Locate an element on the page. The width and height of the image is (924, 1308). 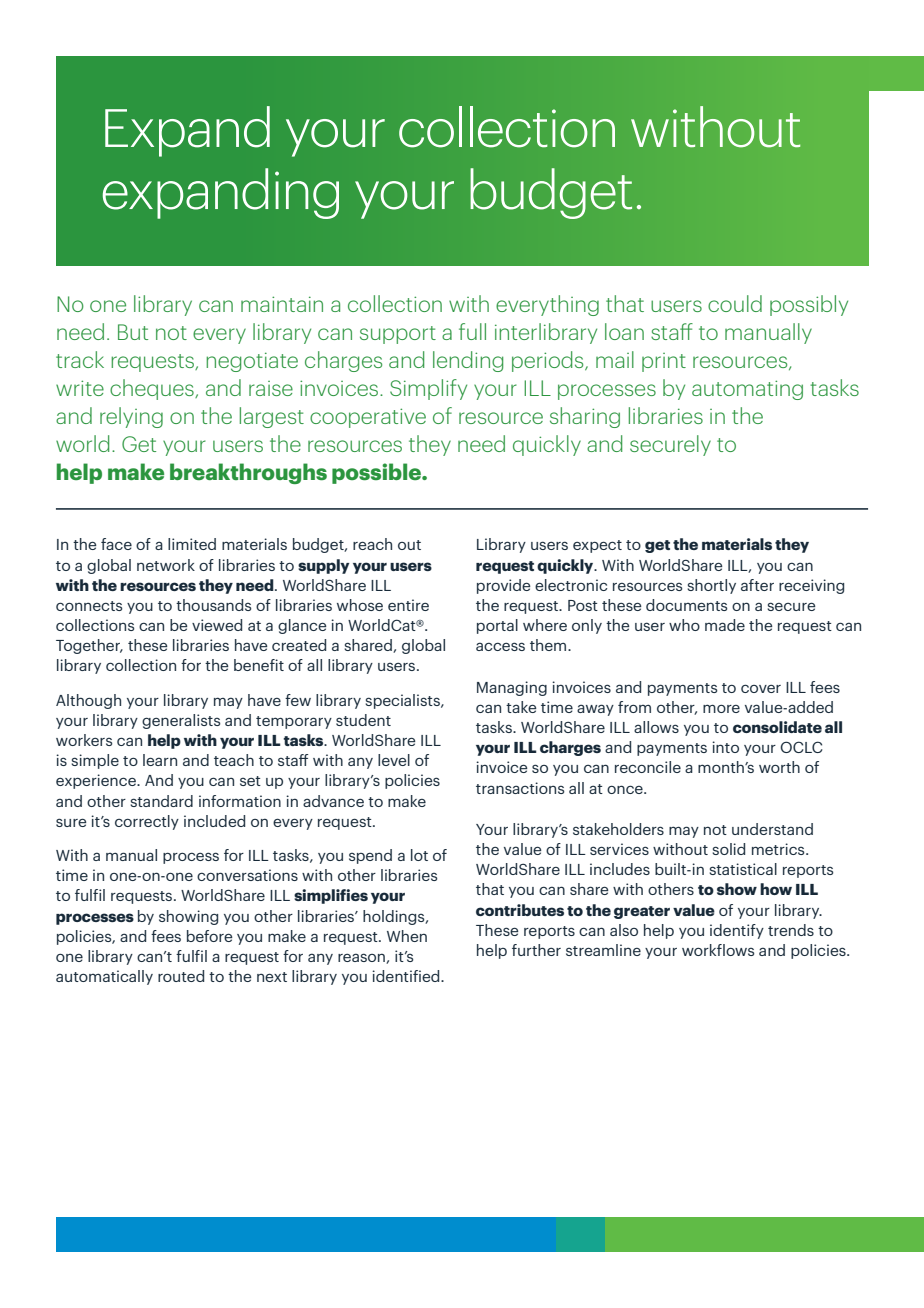
track is located at coordinates (80, 359).
